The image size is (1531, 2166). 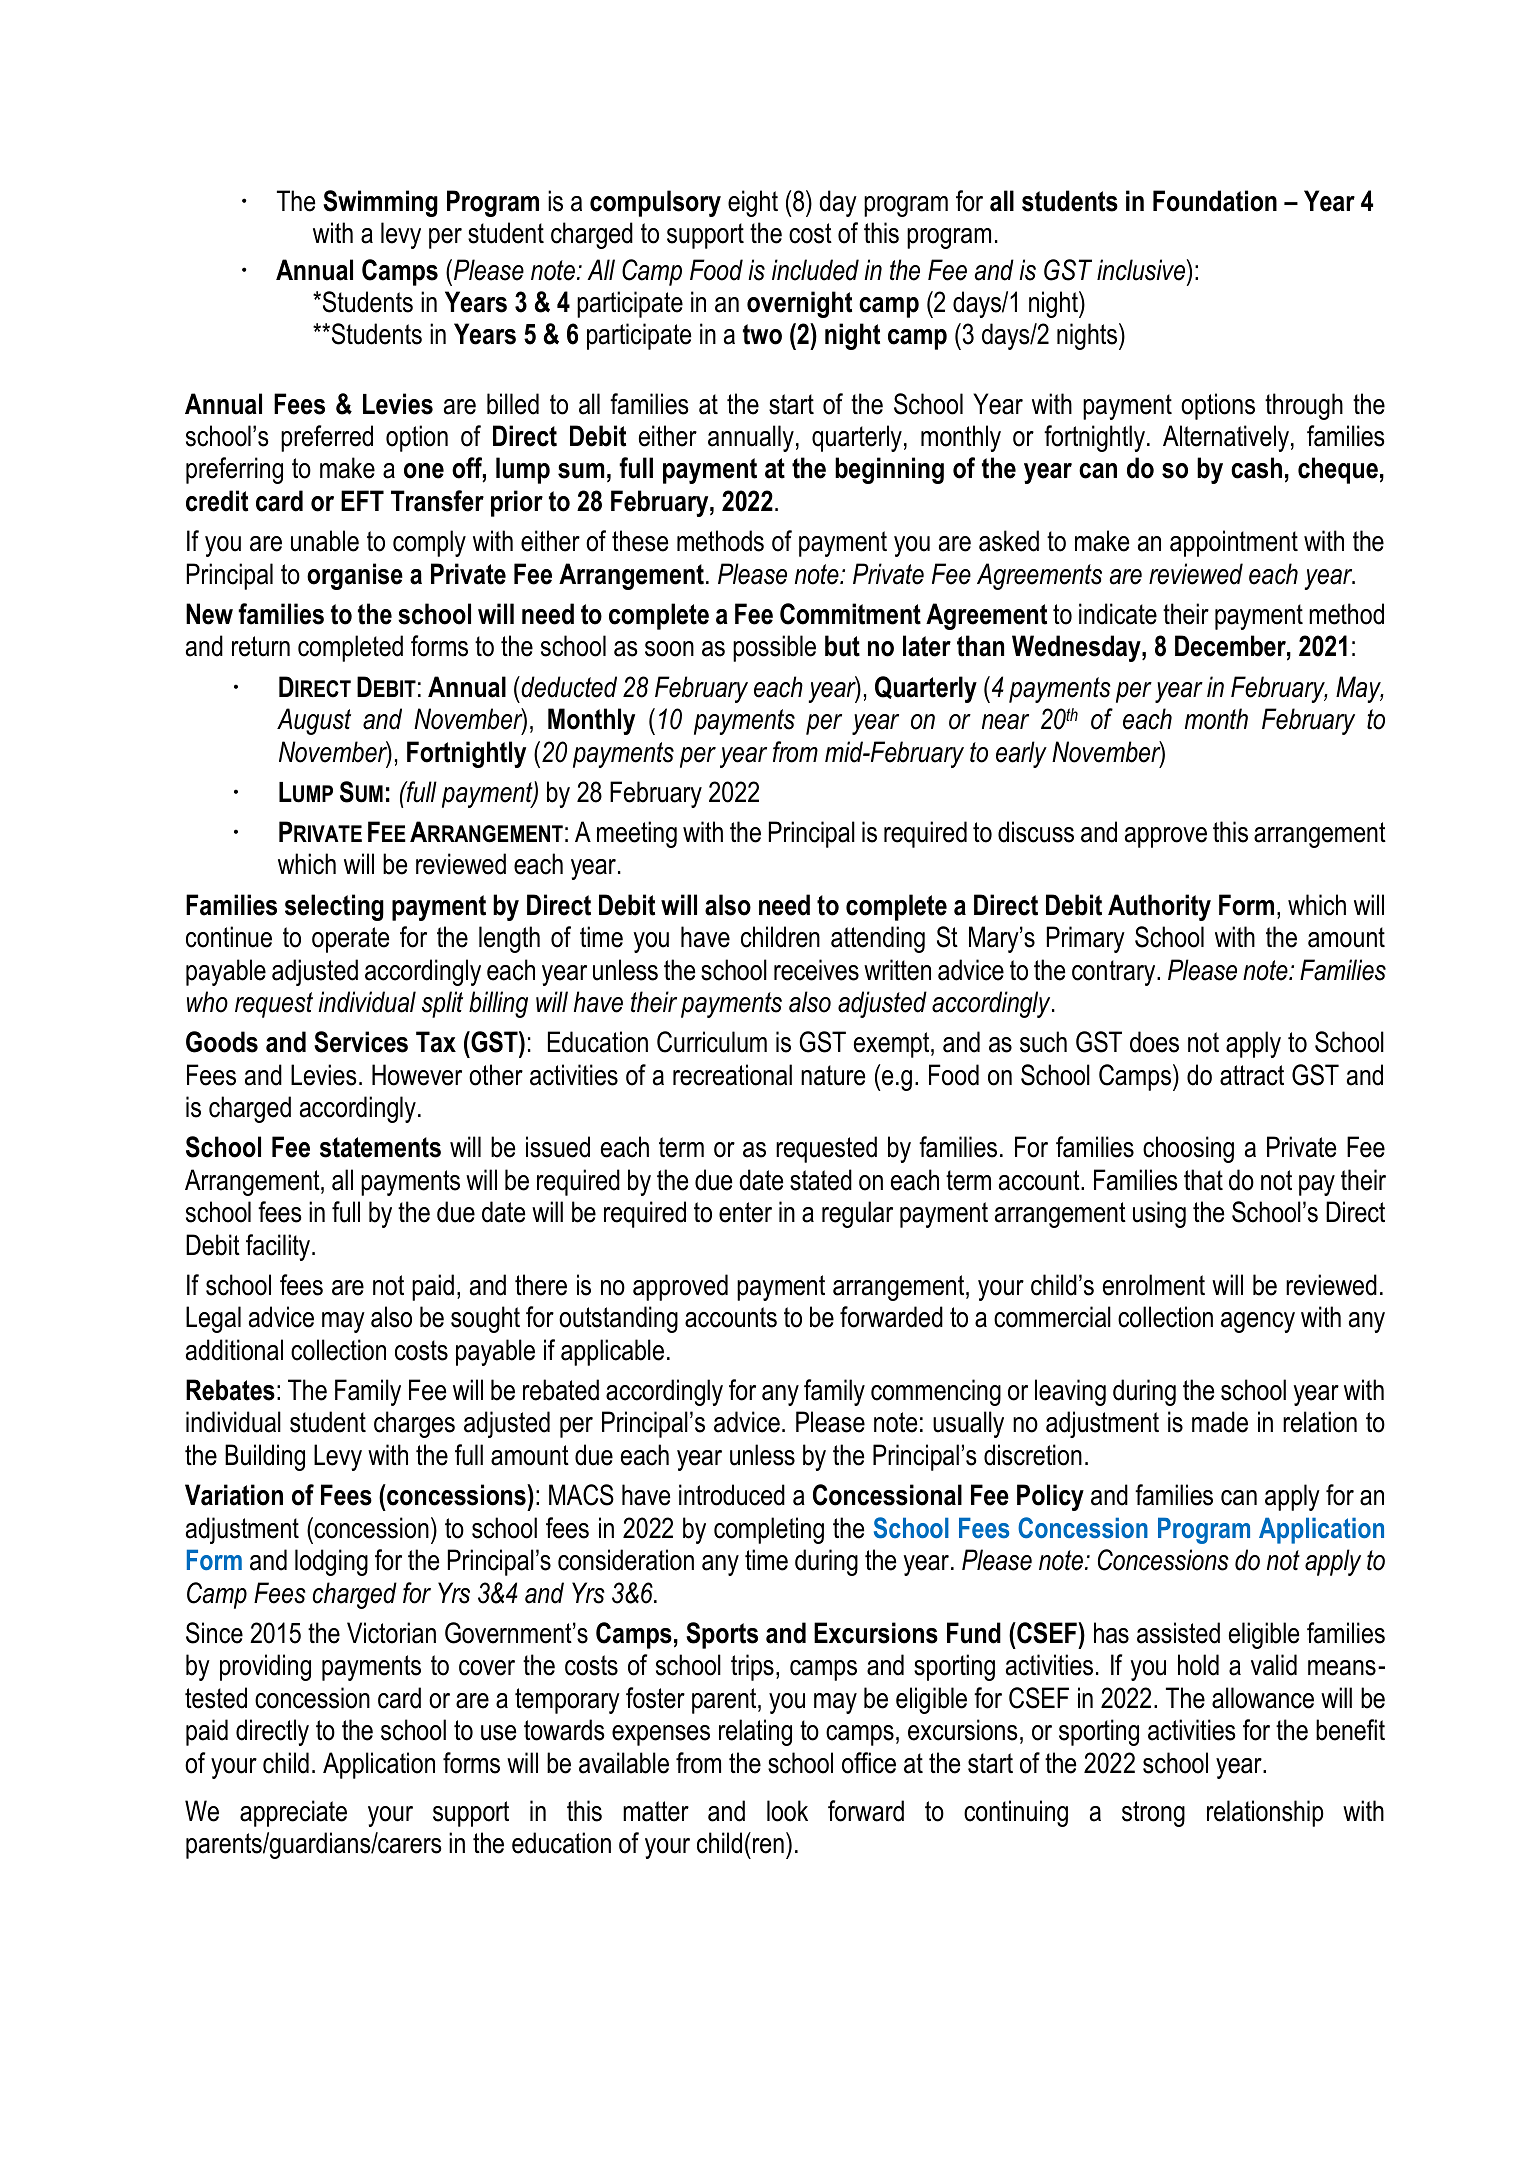 I want to click on Swimming, so click(x=380, y=203).
